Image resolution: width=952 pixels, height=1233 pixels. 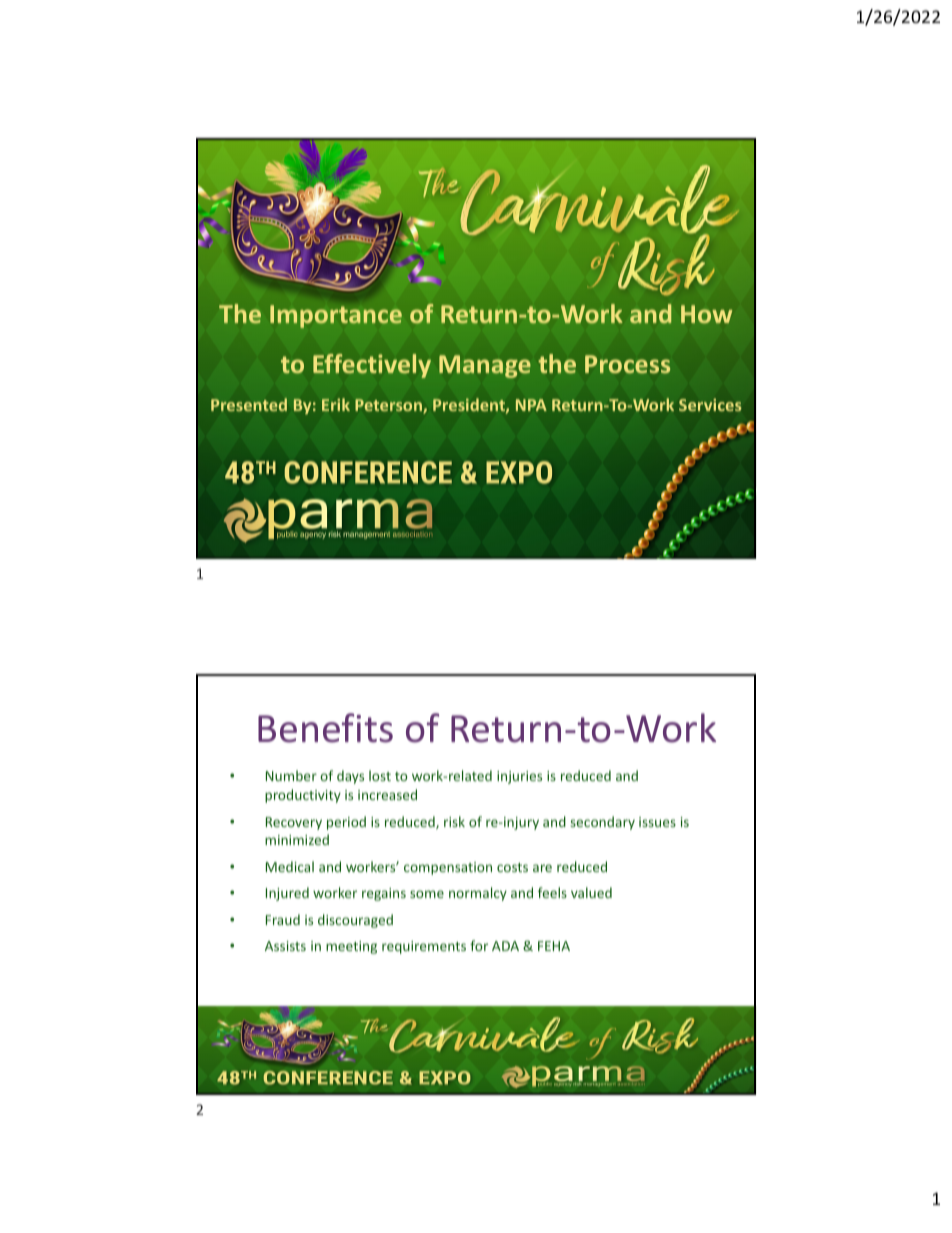 What do you see at coordinates (283, 919) in the image?
I see `Fraud` at bounding box center [283, 919].
